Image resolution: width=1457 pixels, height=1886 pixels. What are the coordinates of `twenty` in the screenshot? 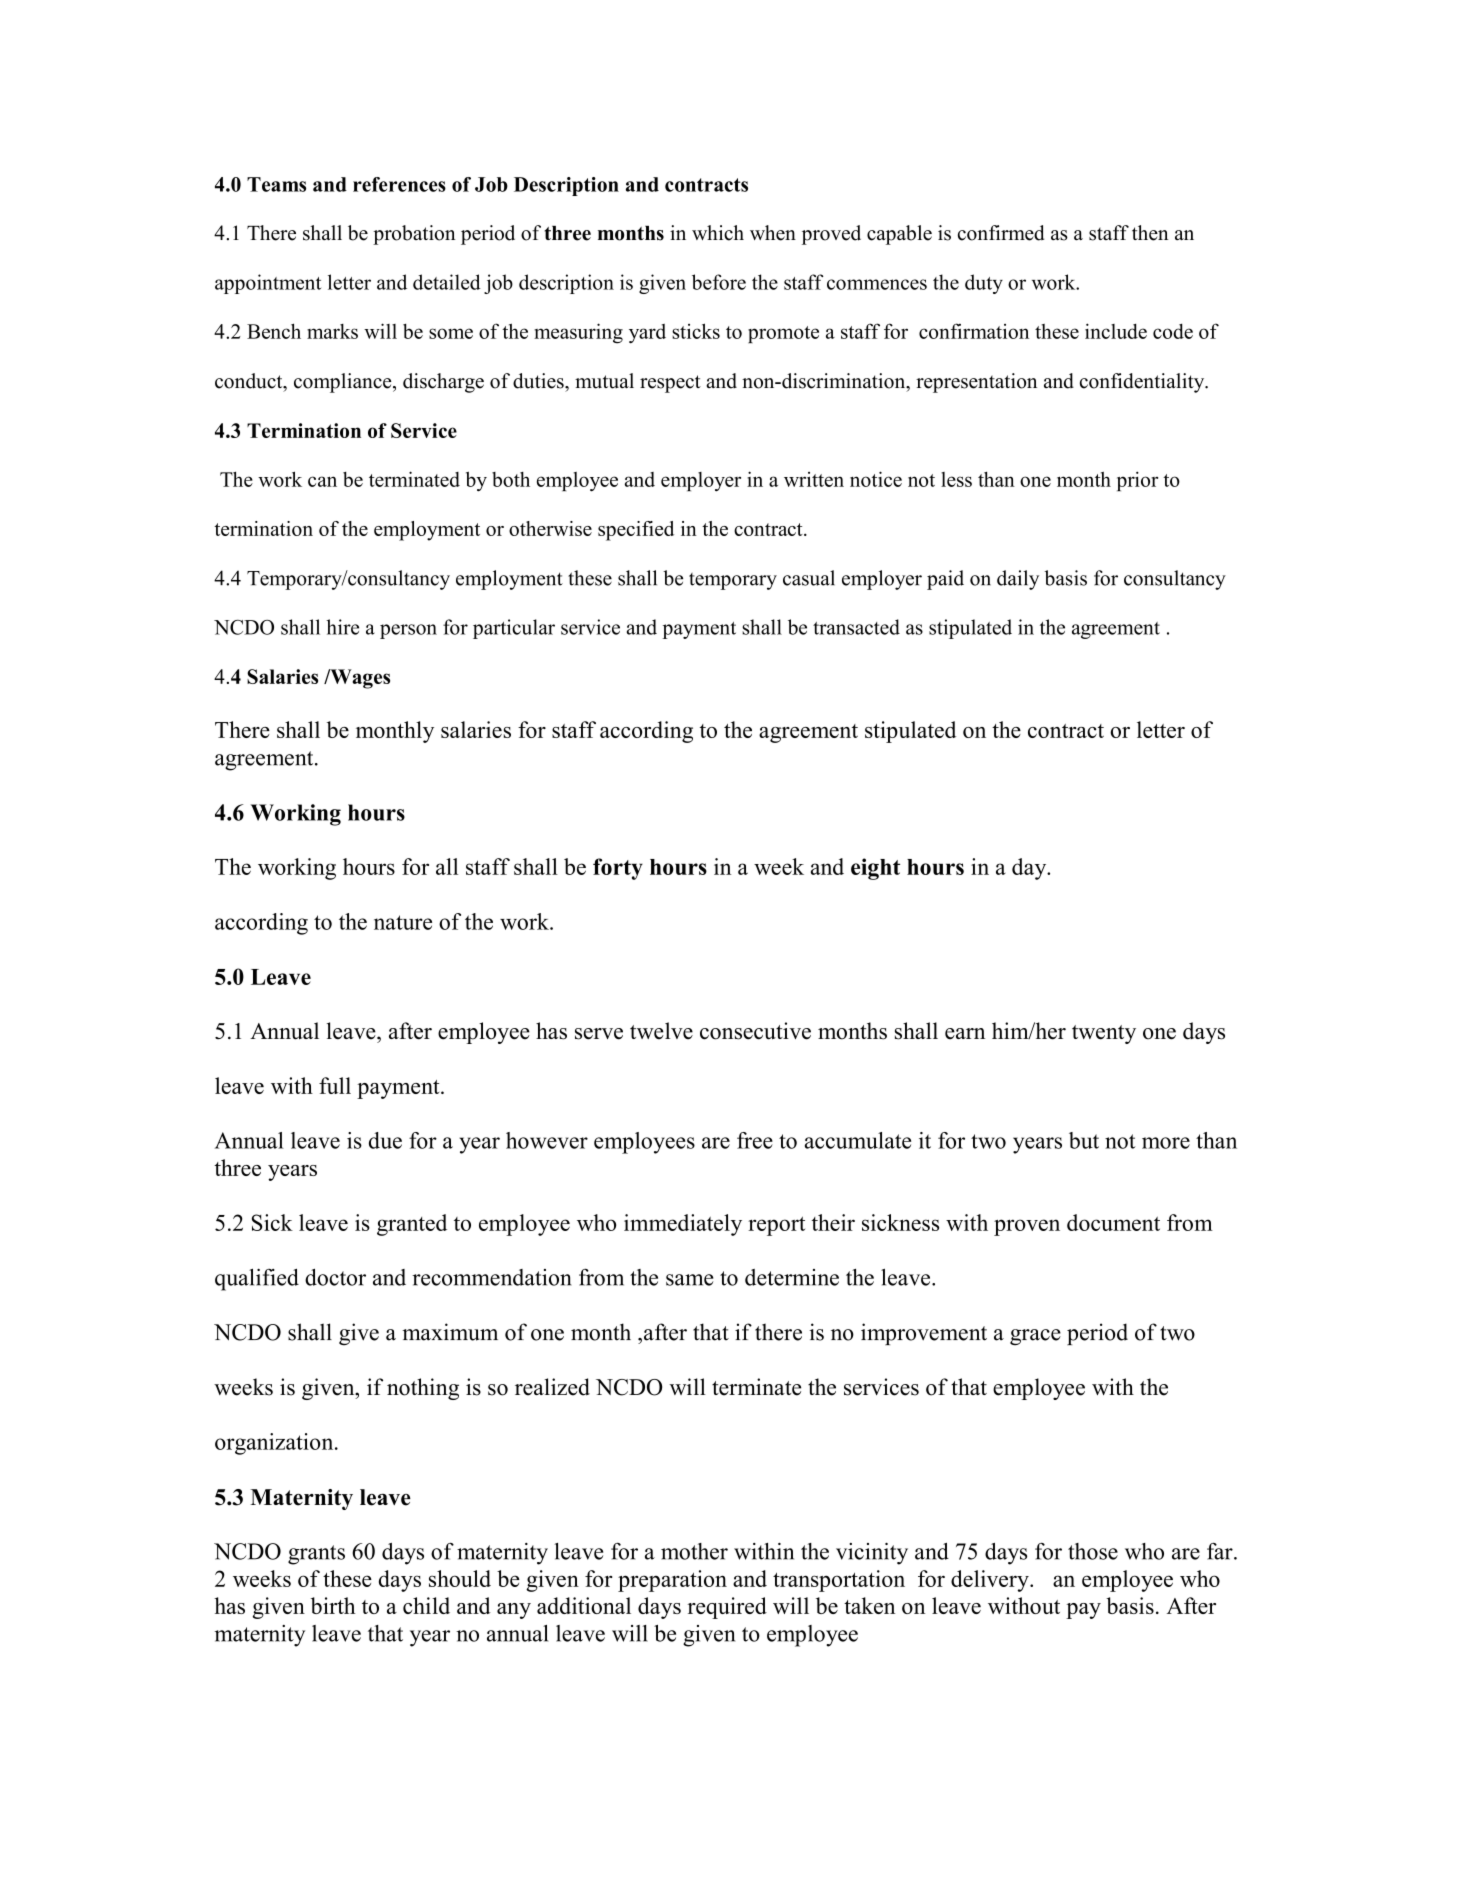 It's located at (1104, 1034).
